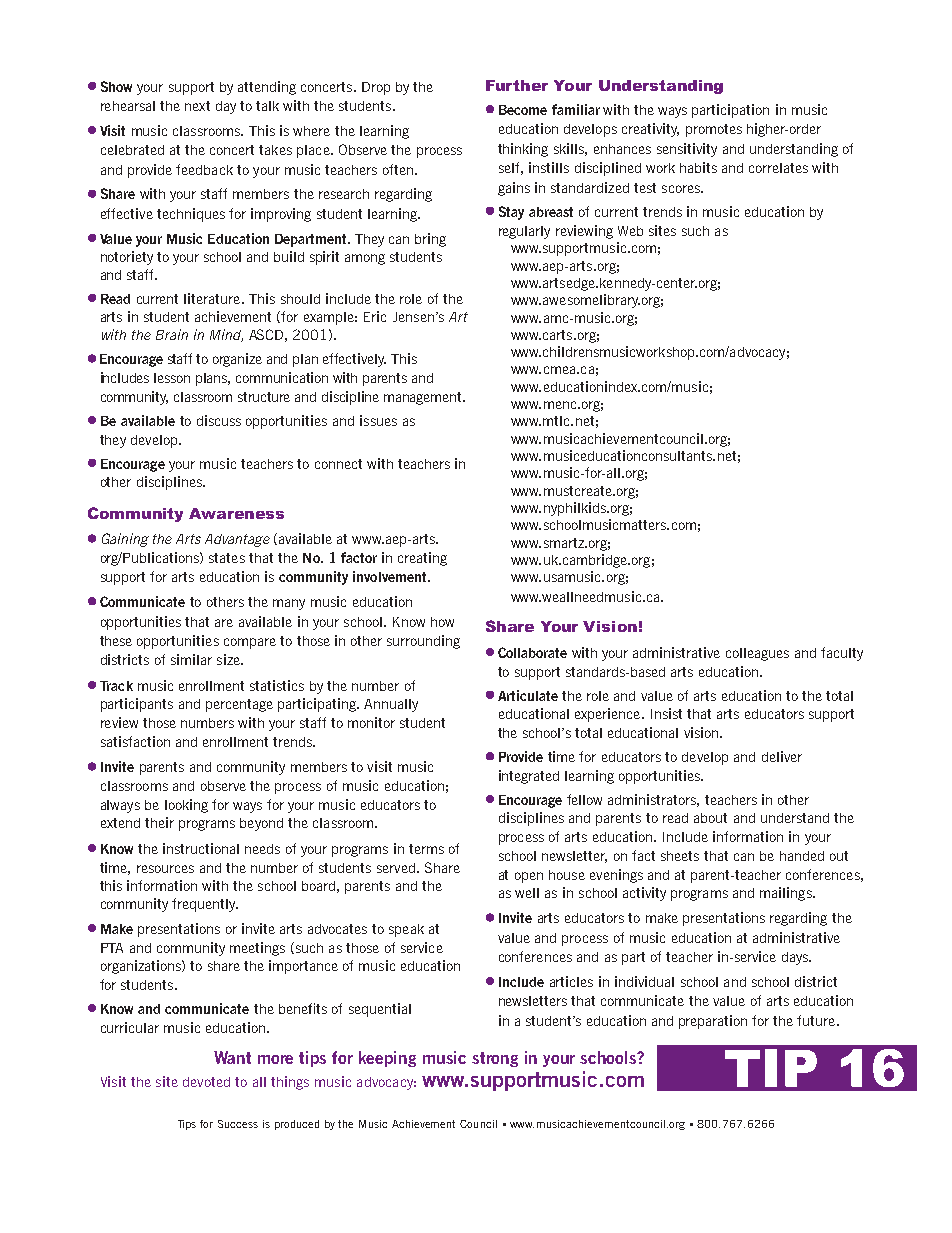 The width and height of the page is (952, 1233). What do you see at coordinates (206, 1082) in the page?
I see `devoted` at bounding box center [206, 1082].
